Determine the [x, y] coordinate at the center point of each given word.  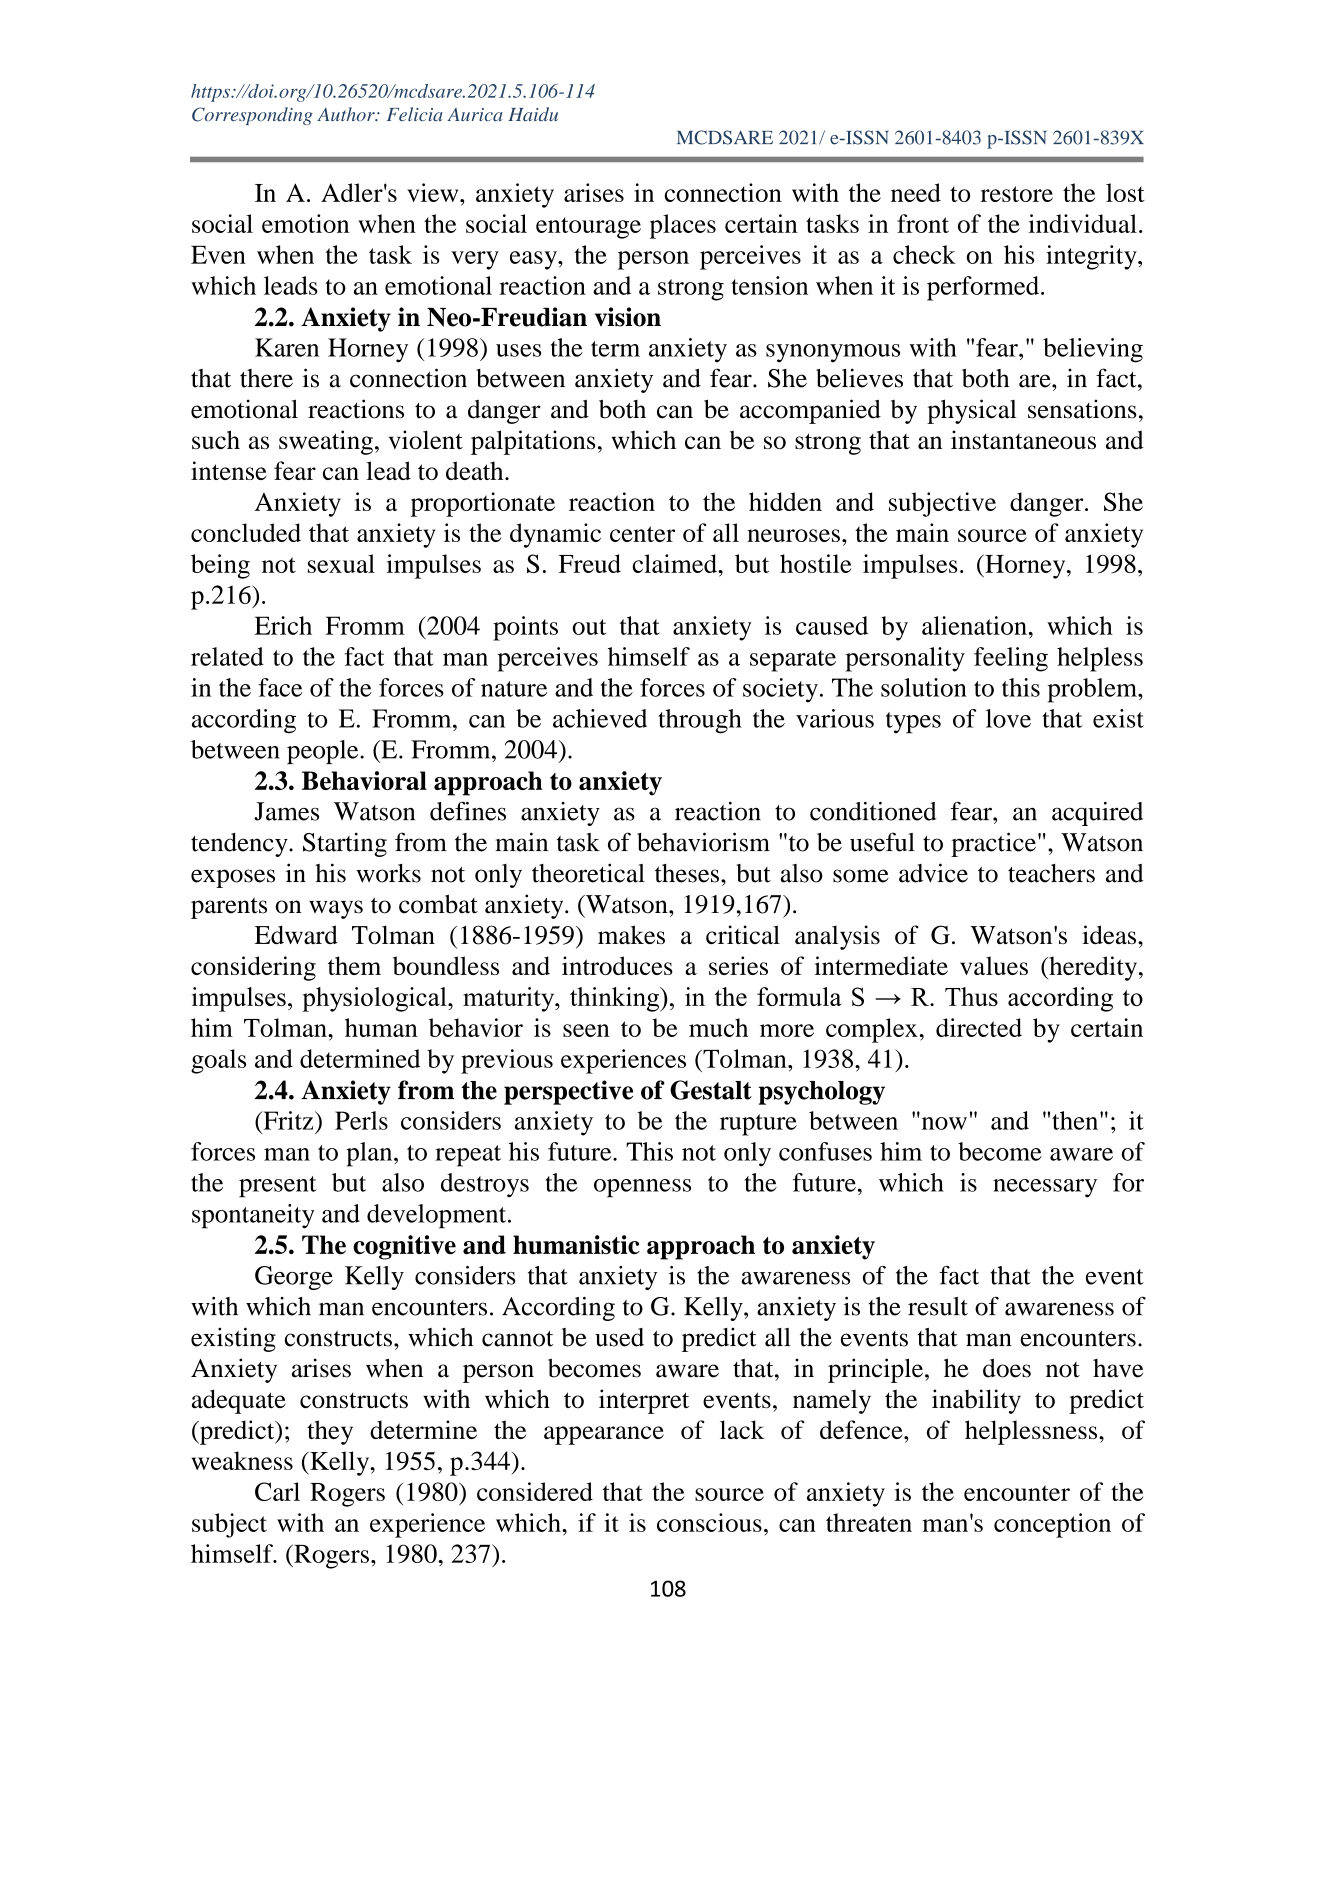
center [642, 534]
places [682, 226]
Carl [277, 1491]
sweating [326, 442]
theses [687, 873]
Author [347, 114]
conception [1052, 1525]
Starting [345, 844]
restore [1016, 194]
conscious [709, 1522]
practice [993, 844]
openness [642, 1188]
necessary [1045, 1188]
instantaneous [1023, 440]
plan [370, 1154]
